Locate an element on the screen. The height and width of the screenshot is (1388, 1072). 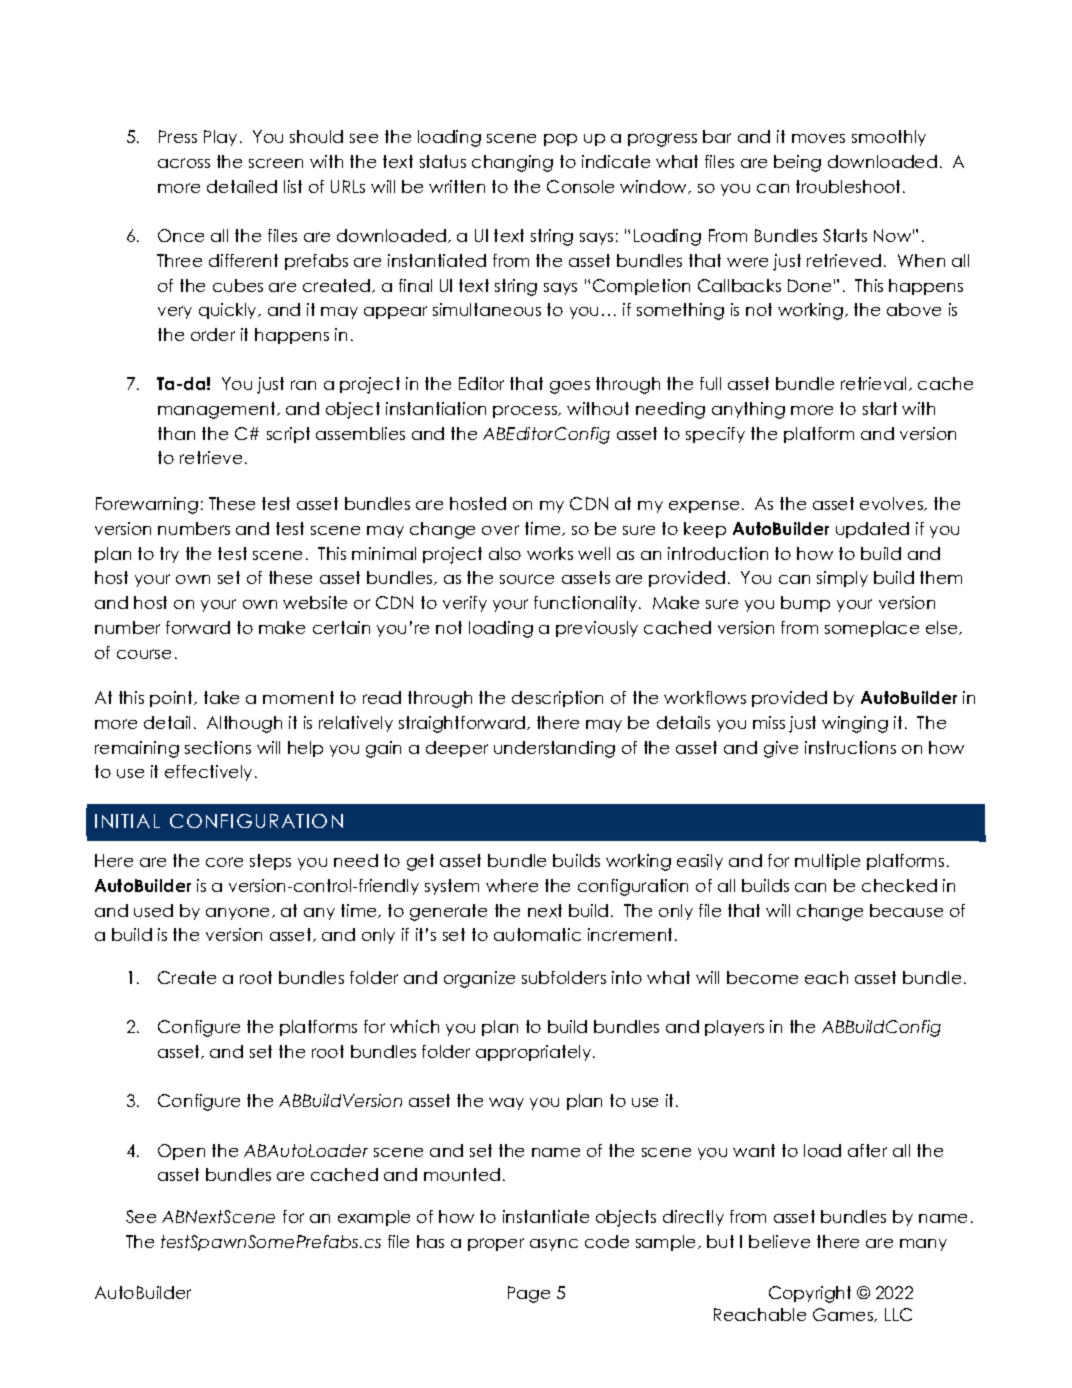
anyone is located at coordinates (239, 914).
